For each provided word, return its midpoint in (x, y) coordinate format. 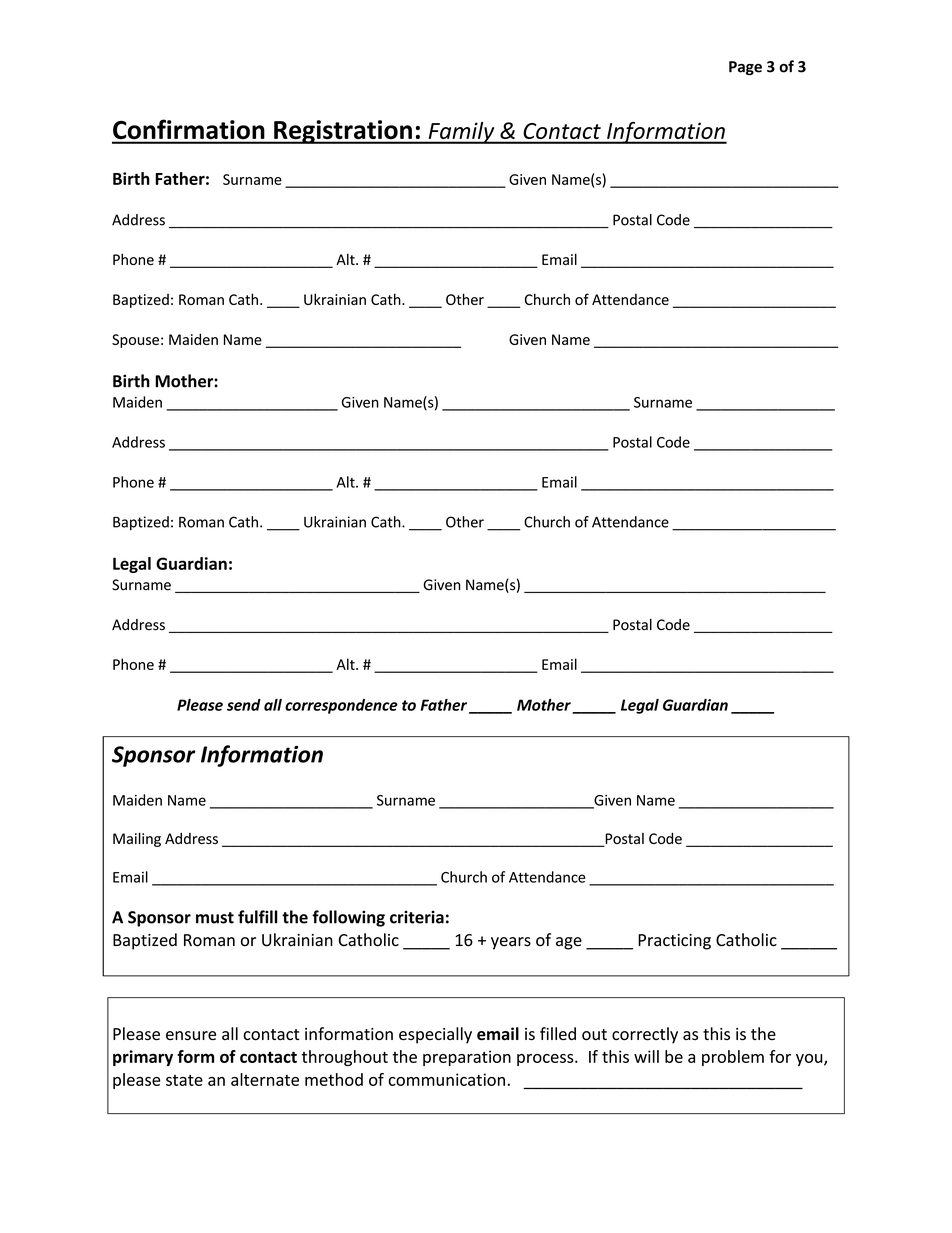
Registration (343, 132)
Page (745, 68)
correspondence (341, 706)
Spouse (135, 341)
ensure (191, 1036)
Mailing (137, 839)
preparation (467, 1058)
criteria (417, 917)
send (244, 705)
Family (461, 133)
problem (733, 1058)
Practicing (674, 942)
